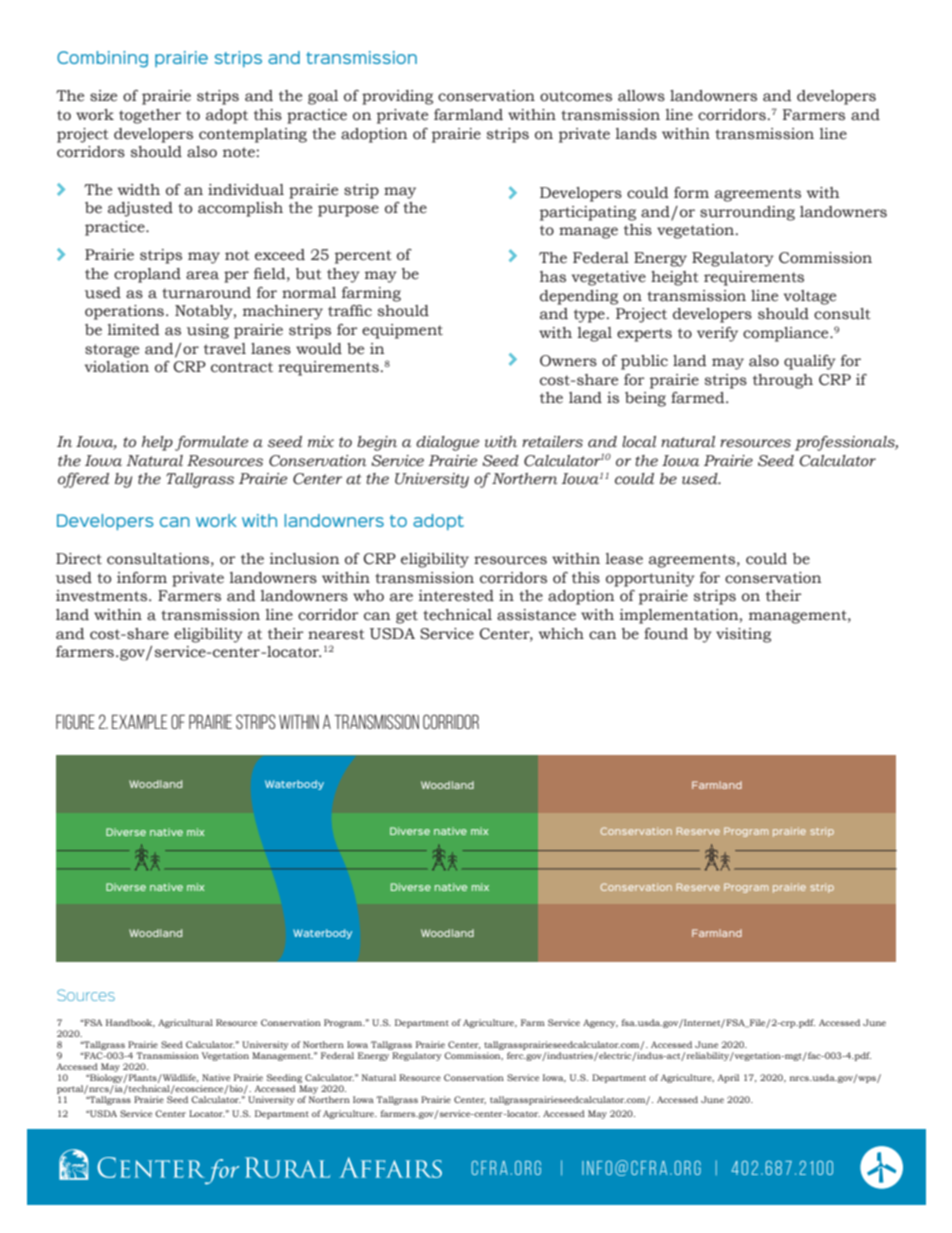  Describe the element at coordinates (447, 443) in the screenshot. I see `dialogue` at that location.
